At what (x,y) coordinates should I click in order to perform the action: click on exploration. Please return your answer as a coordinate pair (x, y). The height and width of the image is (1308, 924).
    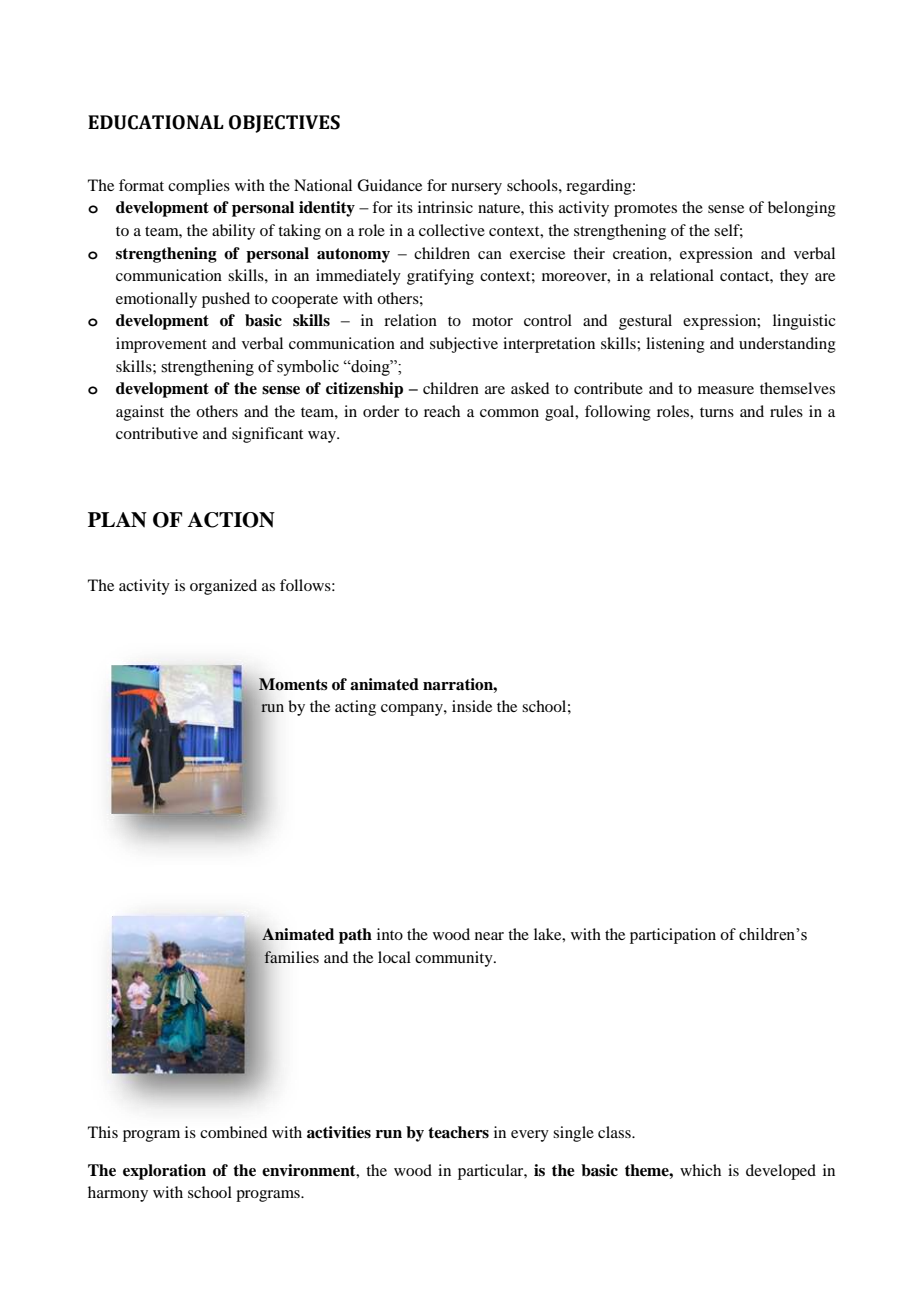
    Looking at the image, I should click on (164, 1172).
